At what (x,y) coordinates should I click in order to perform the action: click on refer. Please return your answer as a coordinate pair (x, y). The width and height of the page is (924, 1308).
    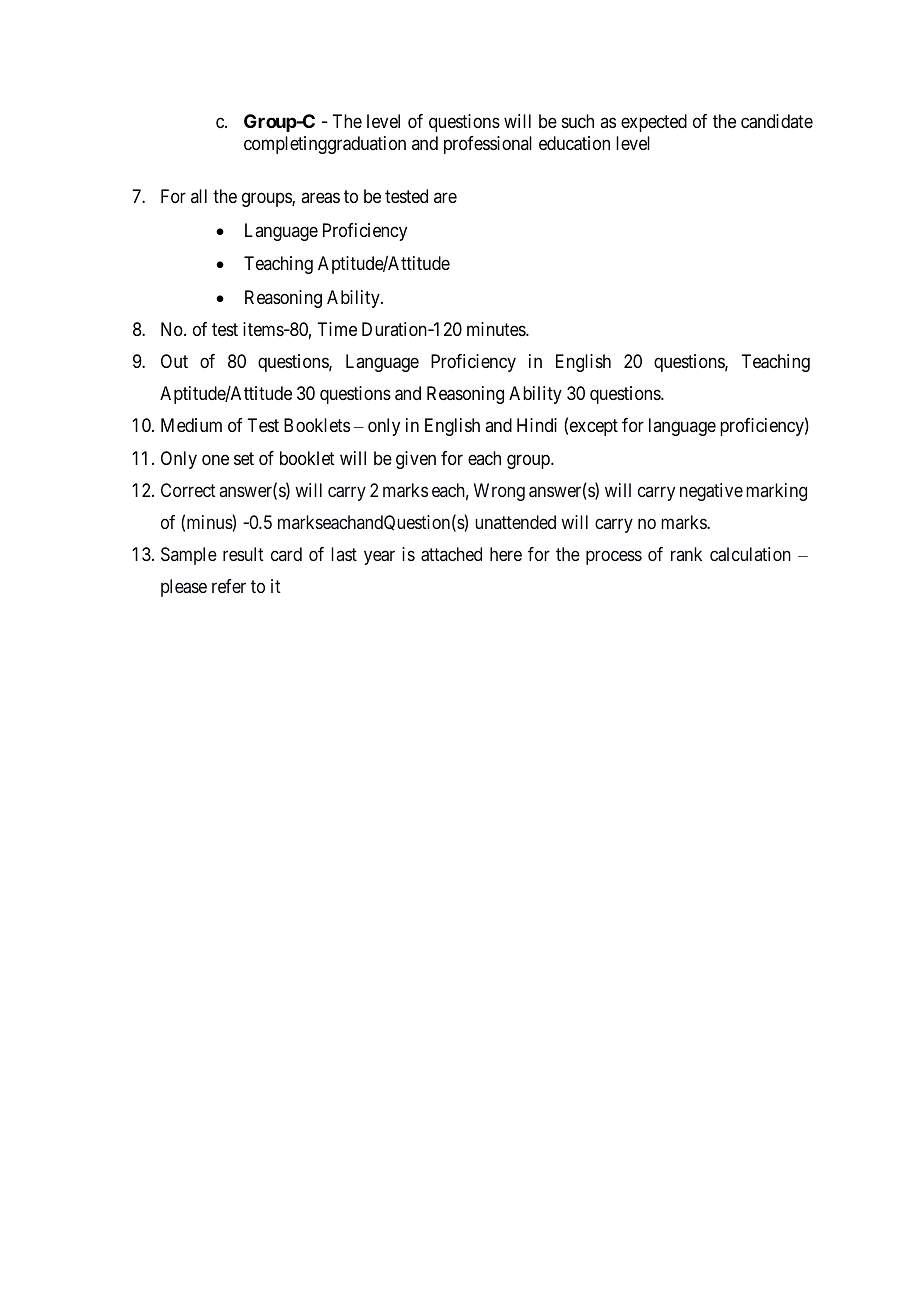
    Looking at the image, I should click on (229, 586).
